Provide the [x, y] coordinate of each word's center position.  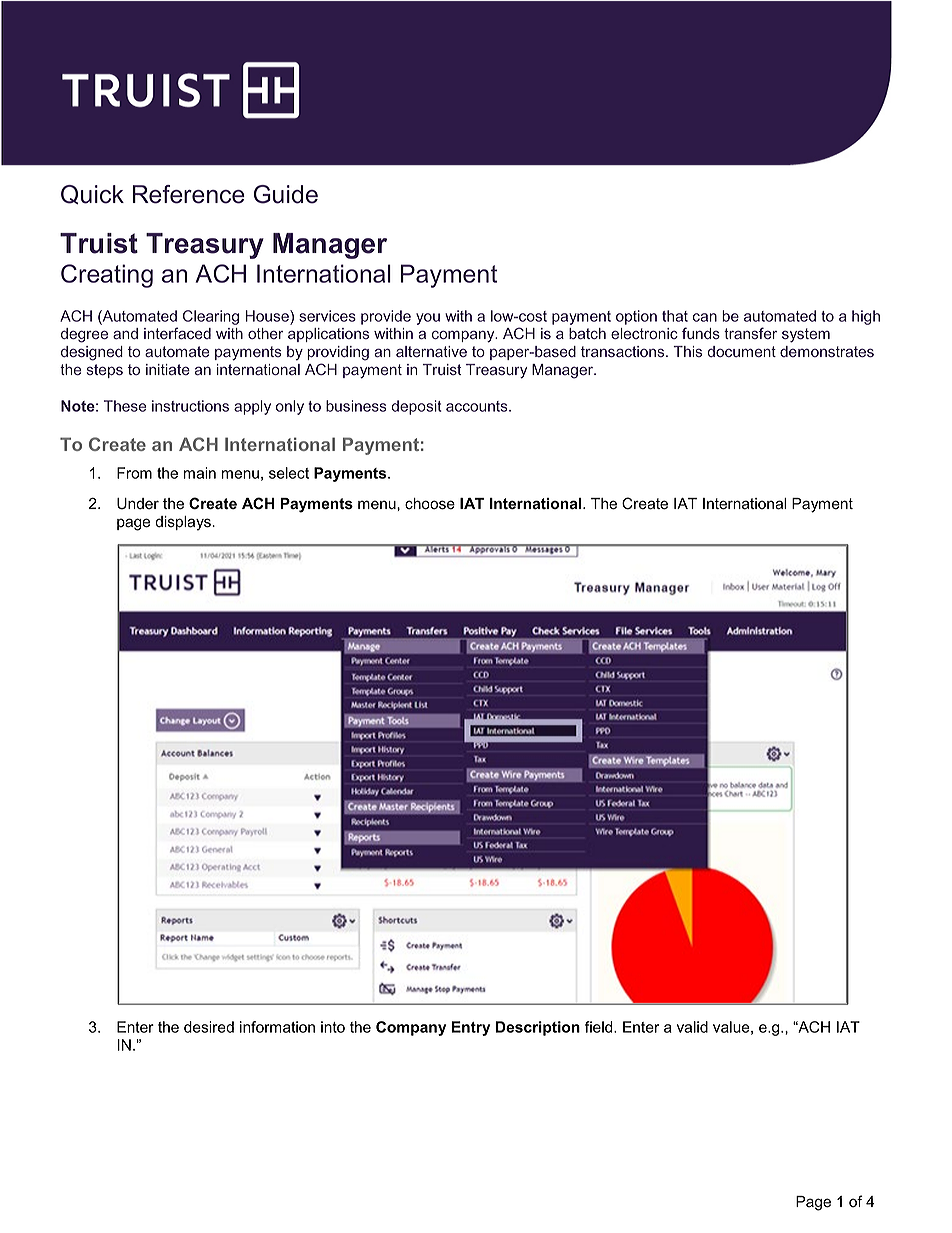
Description [538, 1028]
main [200, 473]
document [742, 351]
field [600, 1027]
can [705, 317]
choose [430, 504]
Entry [471, 1028]
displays [184, 523]
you [428, 319]
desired [209, 1027]
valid [692, 1027]
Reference [189, 194]
